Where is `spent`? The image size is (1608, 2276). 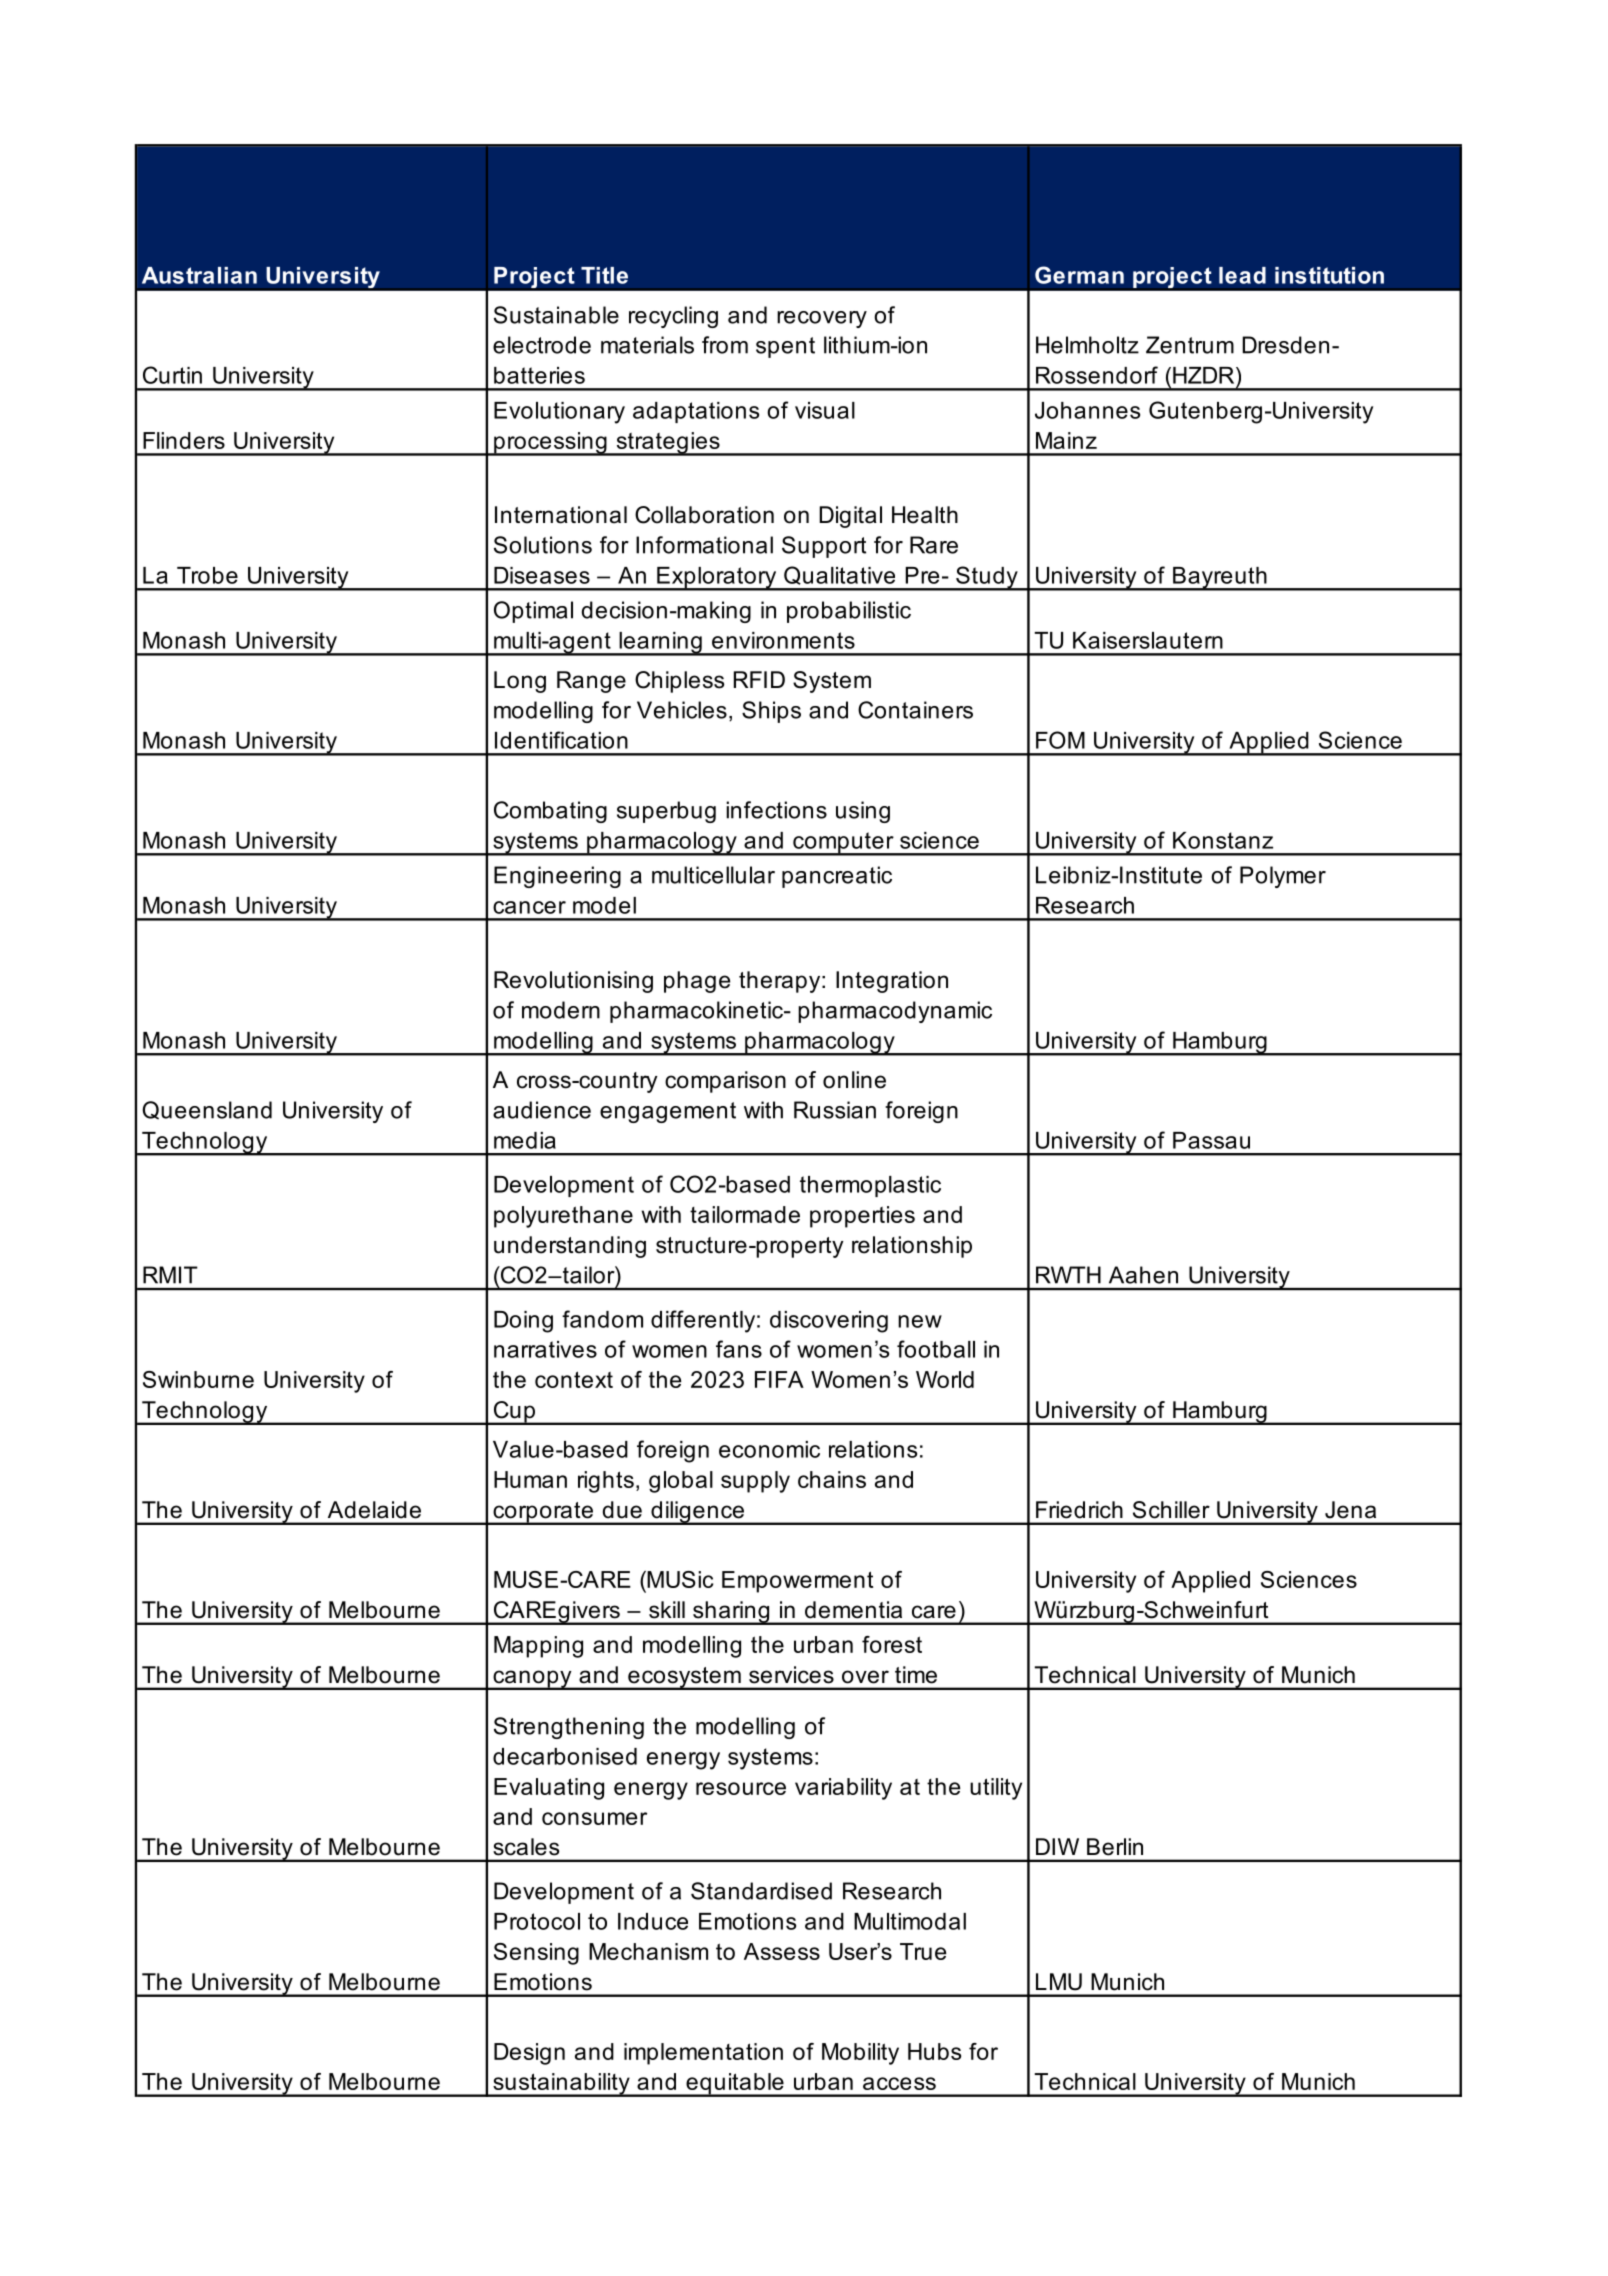
spent is located at coordinates (785, 347).
